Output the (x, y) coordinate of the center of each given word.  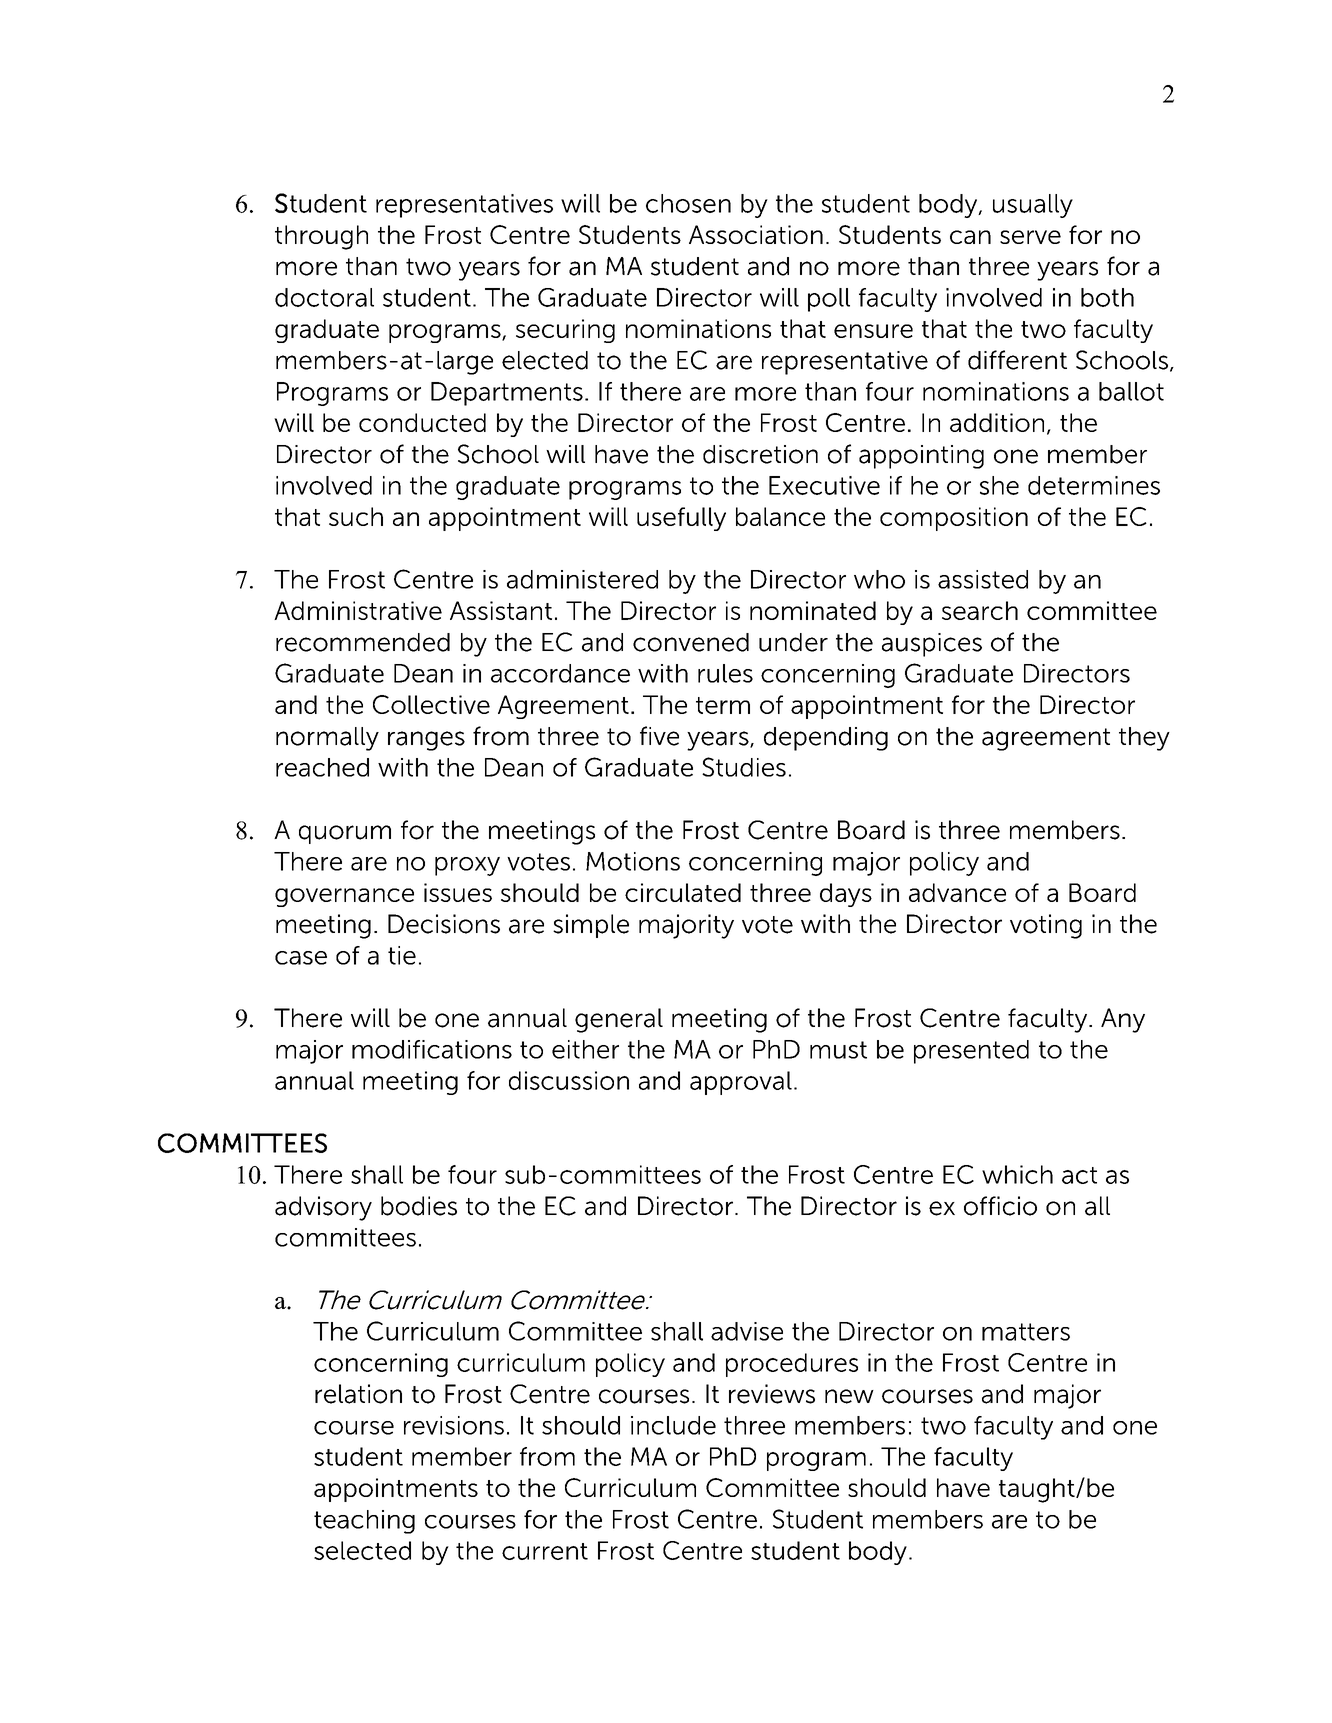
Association (756, 234)
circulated (683, 892)
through (321, 237)
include (673, 1425)
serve (1030, 237)
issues (458, 892)
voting (1046, 926)
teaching (364, 1522)
